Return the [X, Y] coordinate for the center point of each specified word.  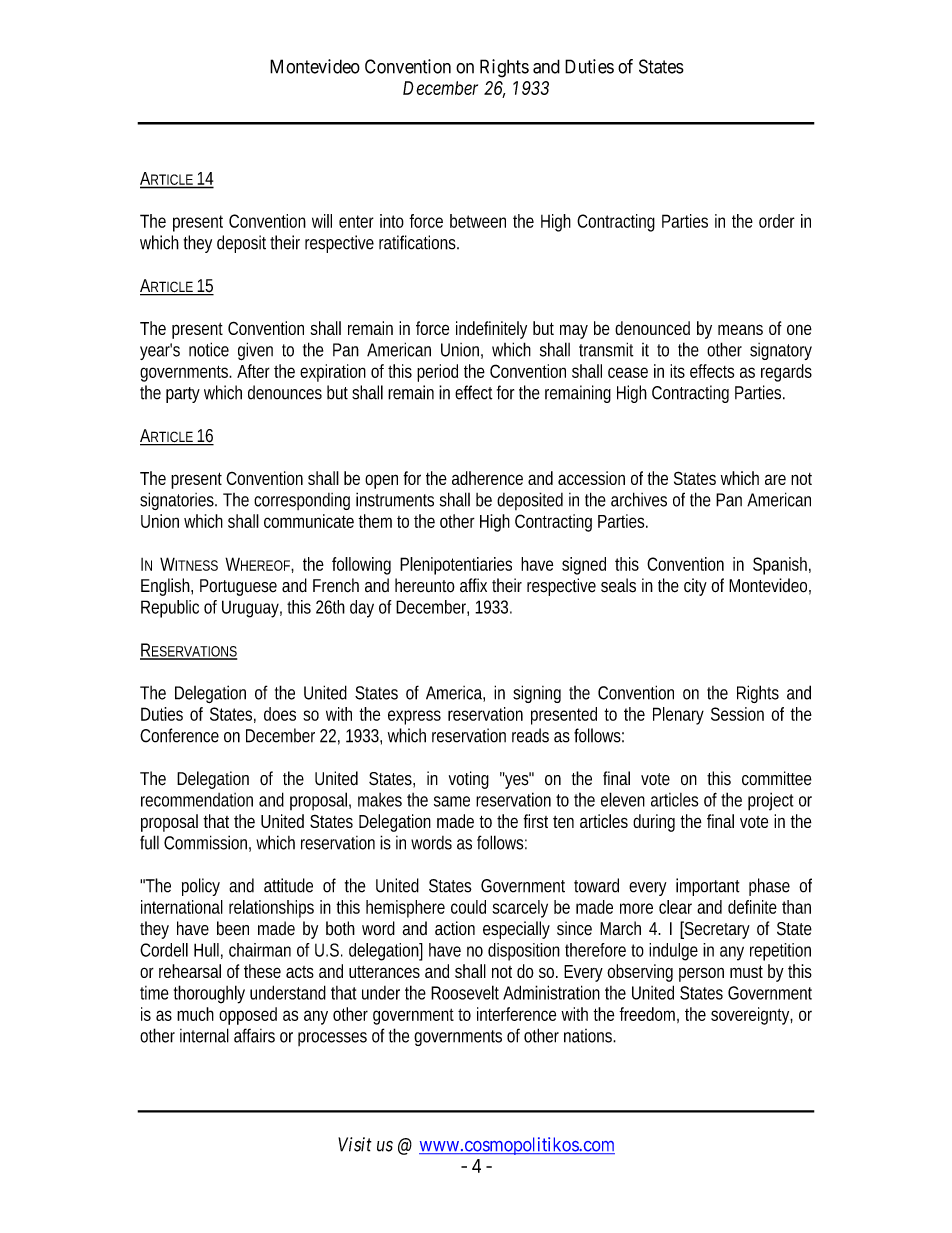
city [695, 587]
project [771, 801]
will [322, 221]
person [701, 974]
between [478, 221]
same [452, 801]
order [777, 221]
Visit [355, 1144]
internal [204, 1035]
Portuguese [238, 587]
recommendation [197, 800]
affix [473, 585]
